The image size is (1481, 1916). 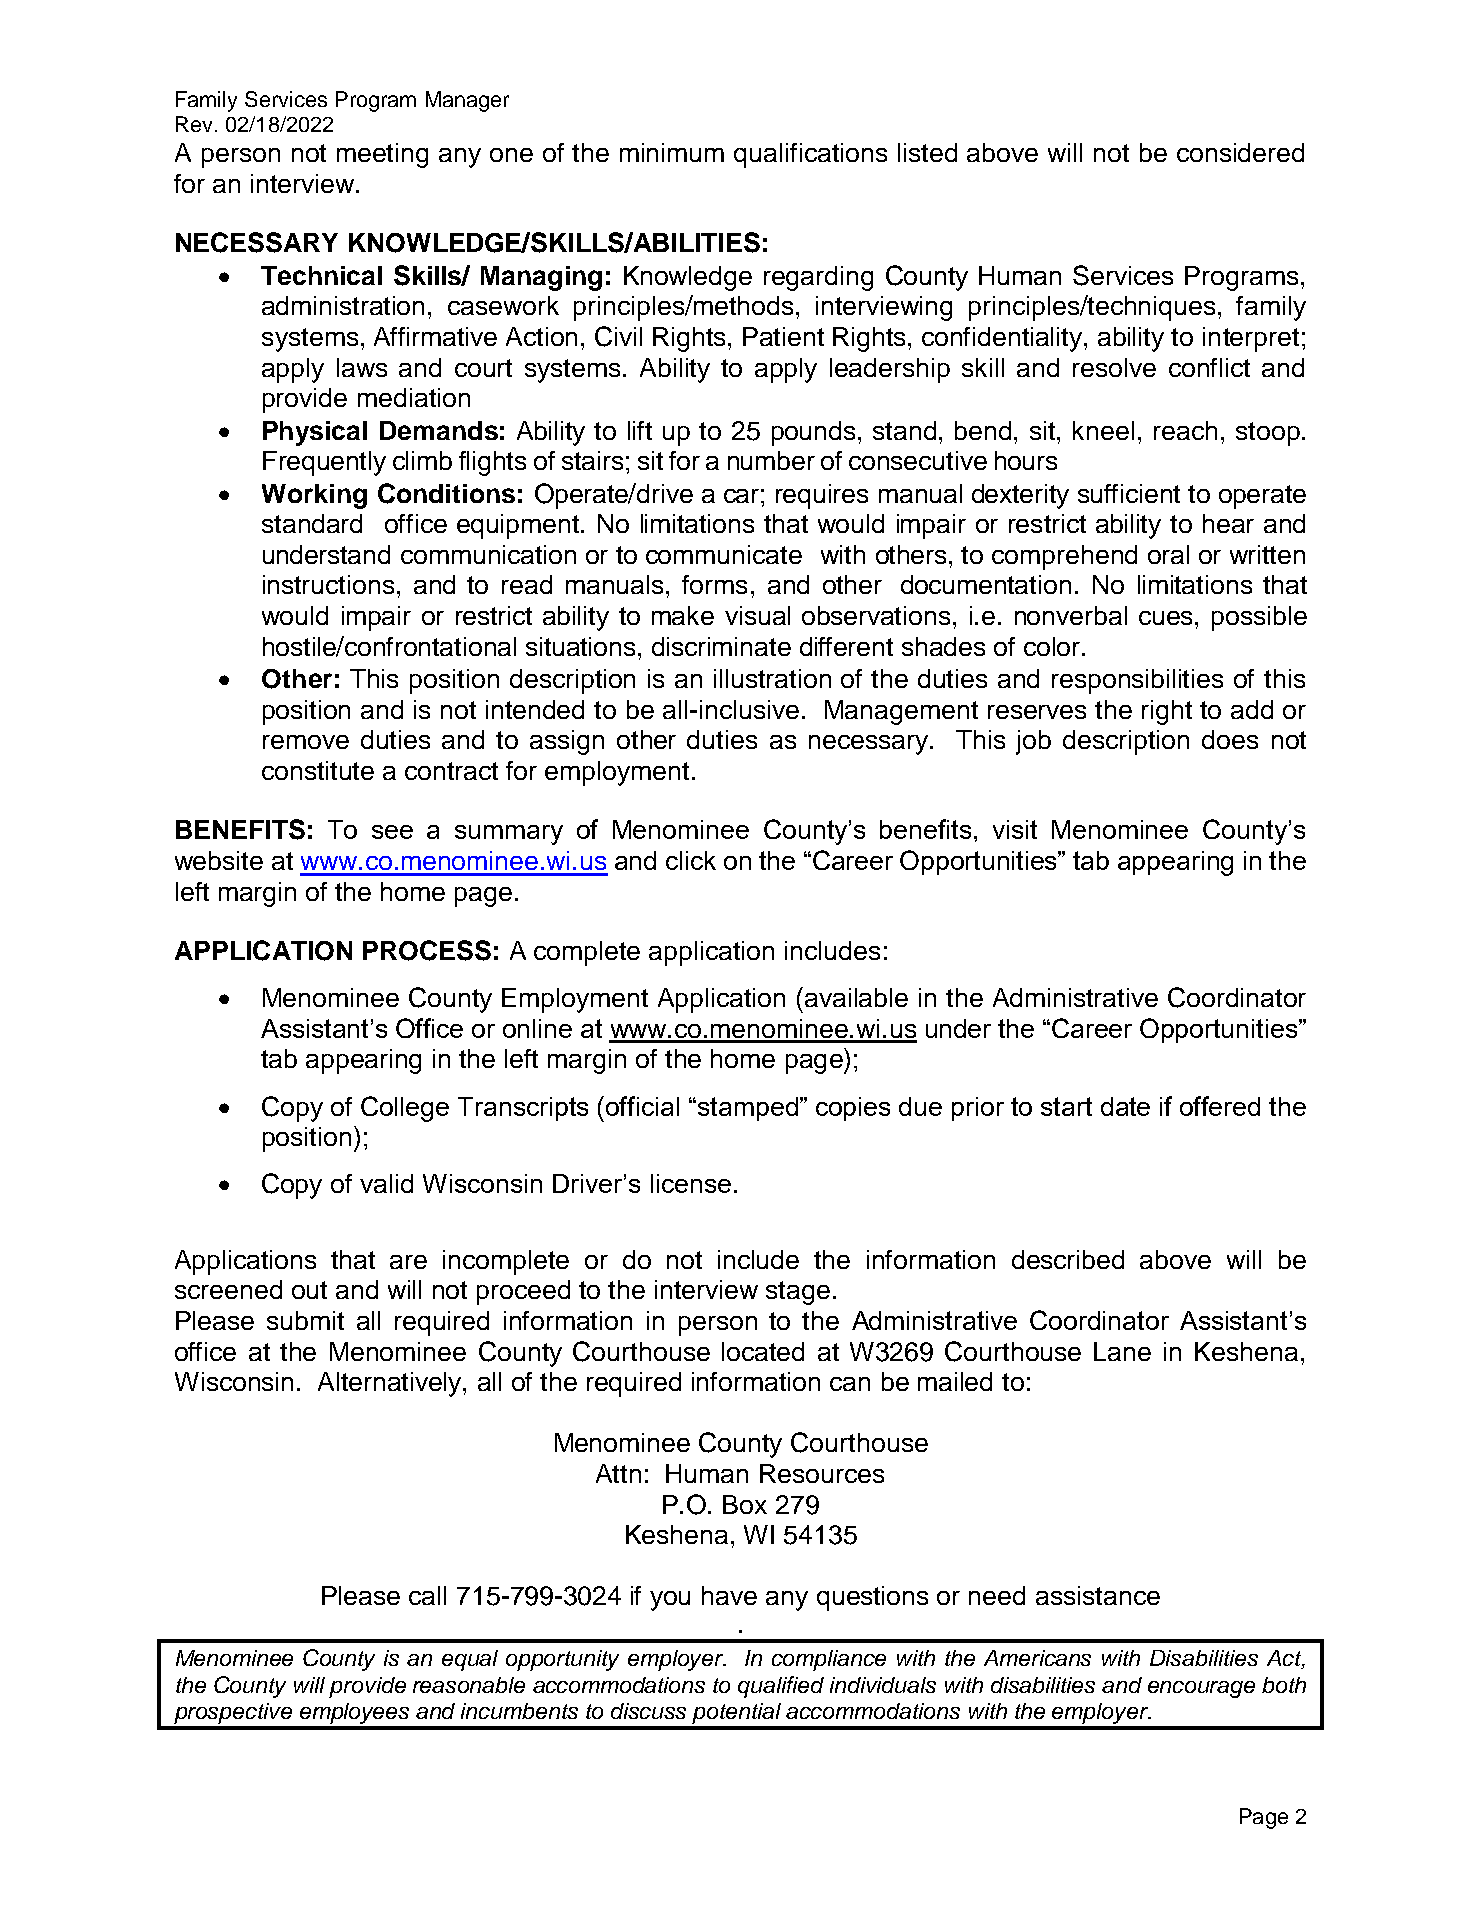 What do you see at coordinates (721, 646) in the screenshot?
I see `discriminate` at bounding box center [721, 646].
